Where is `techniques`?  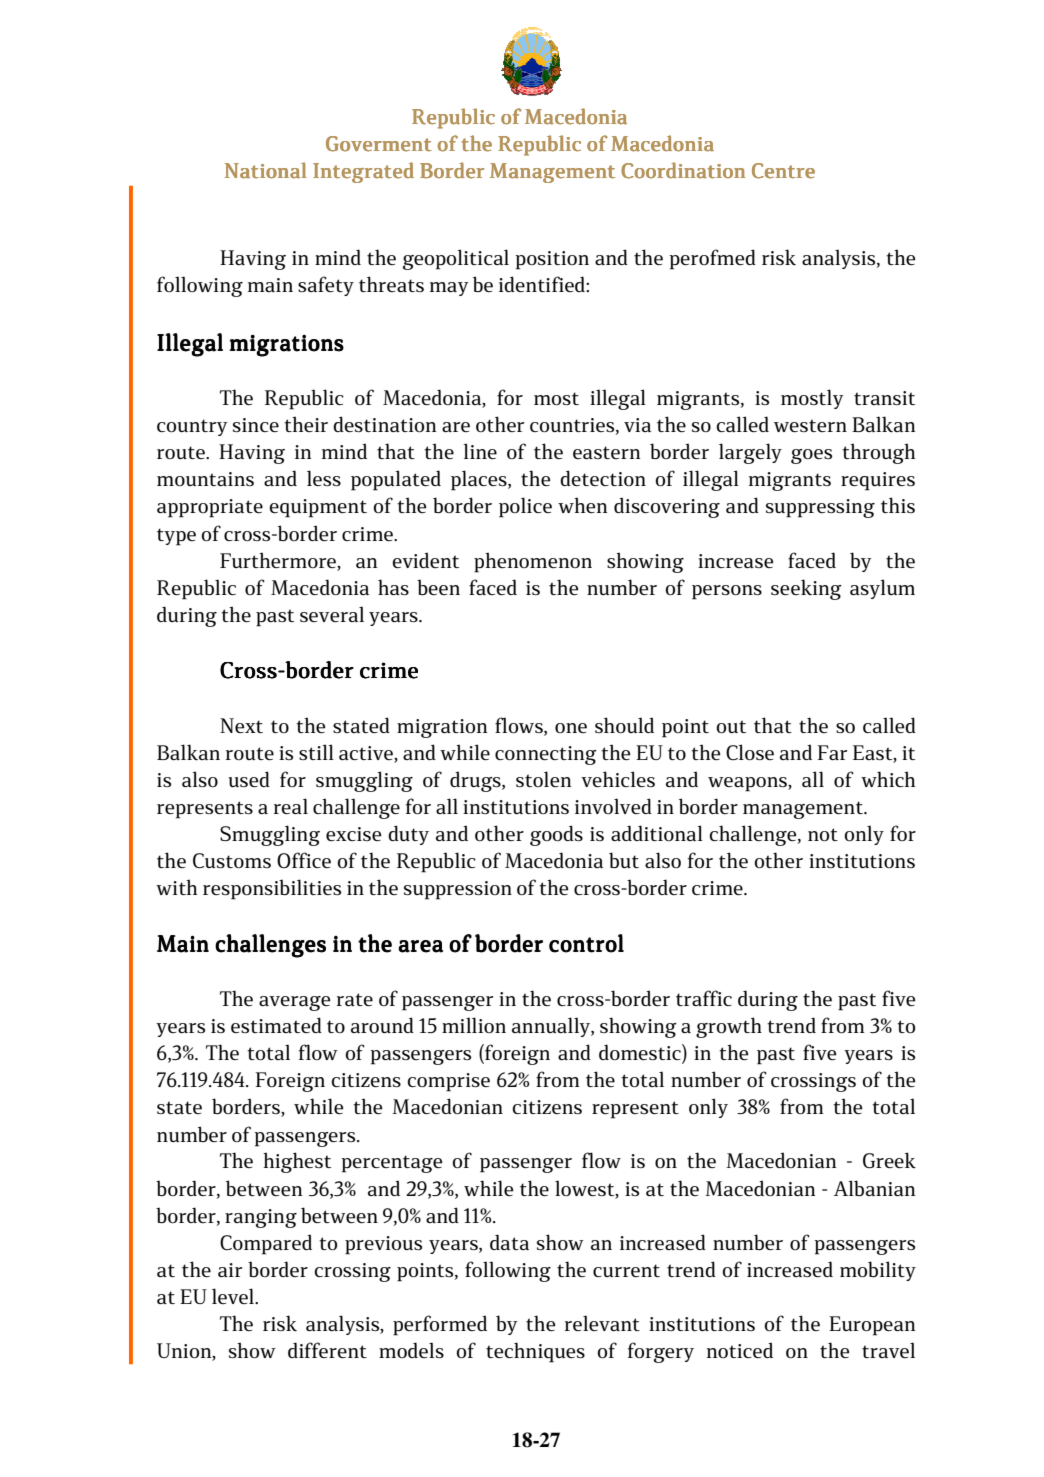 techniques is located at coordinates (535, 1352).
